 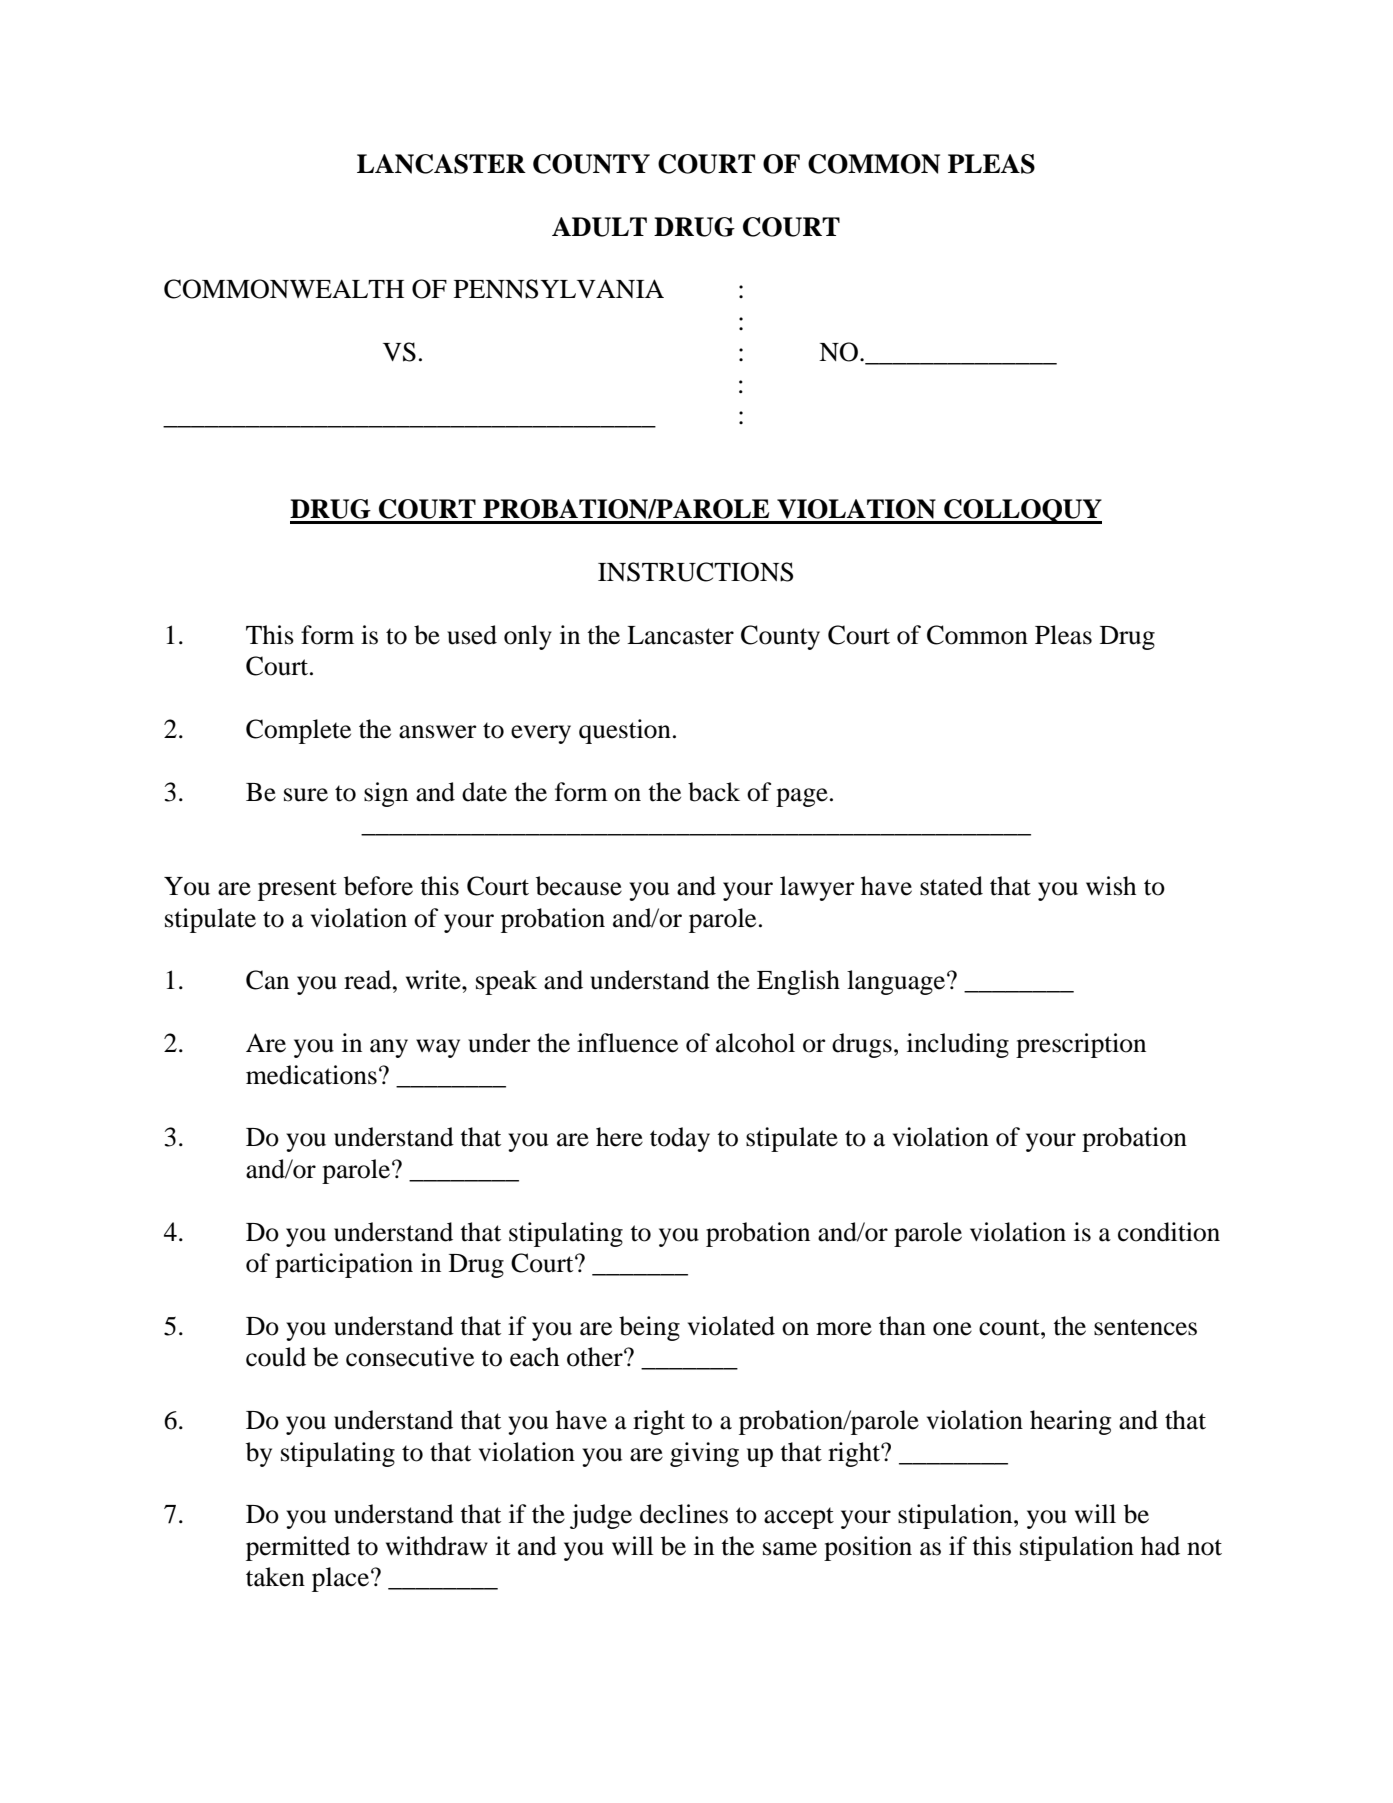 I want to click on medications, so click(x=311, y=1075).
